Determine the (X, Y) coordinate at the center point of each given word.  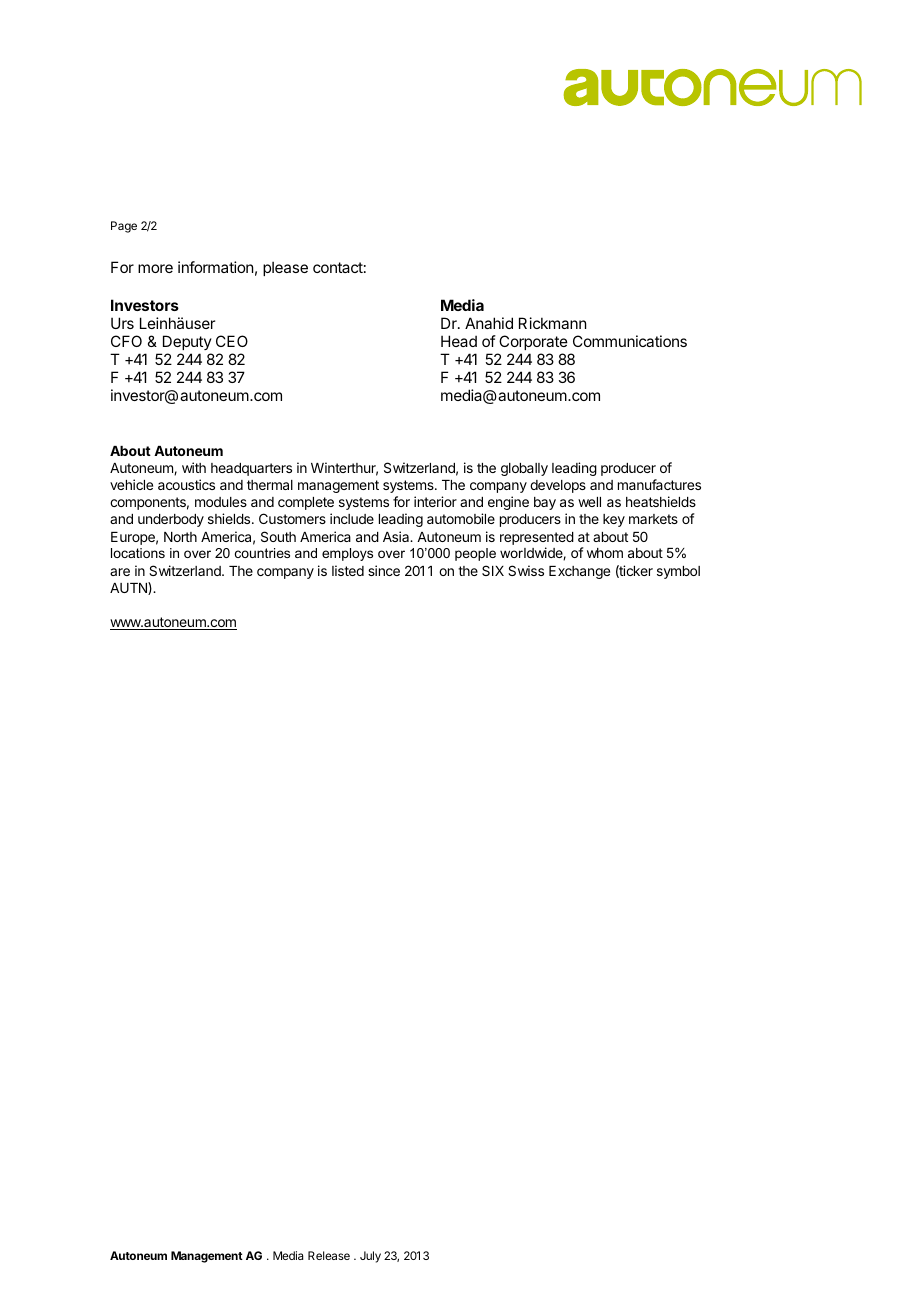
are (120, 572)
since (384, 570)
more (155, 268)
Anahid (489, 323)
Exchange (579, 572)
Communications (630, 341)
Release (329, 1255)
